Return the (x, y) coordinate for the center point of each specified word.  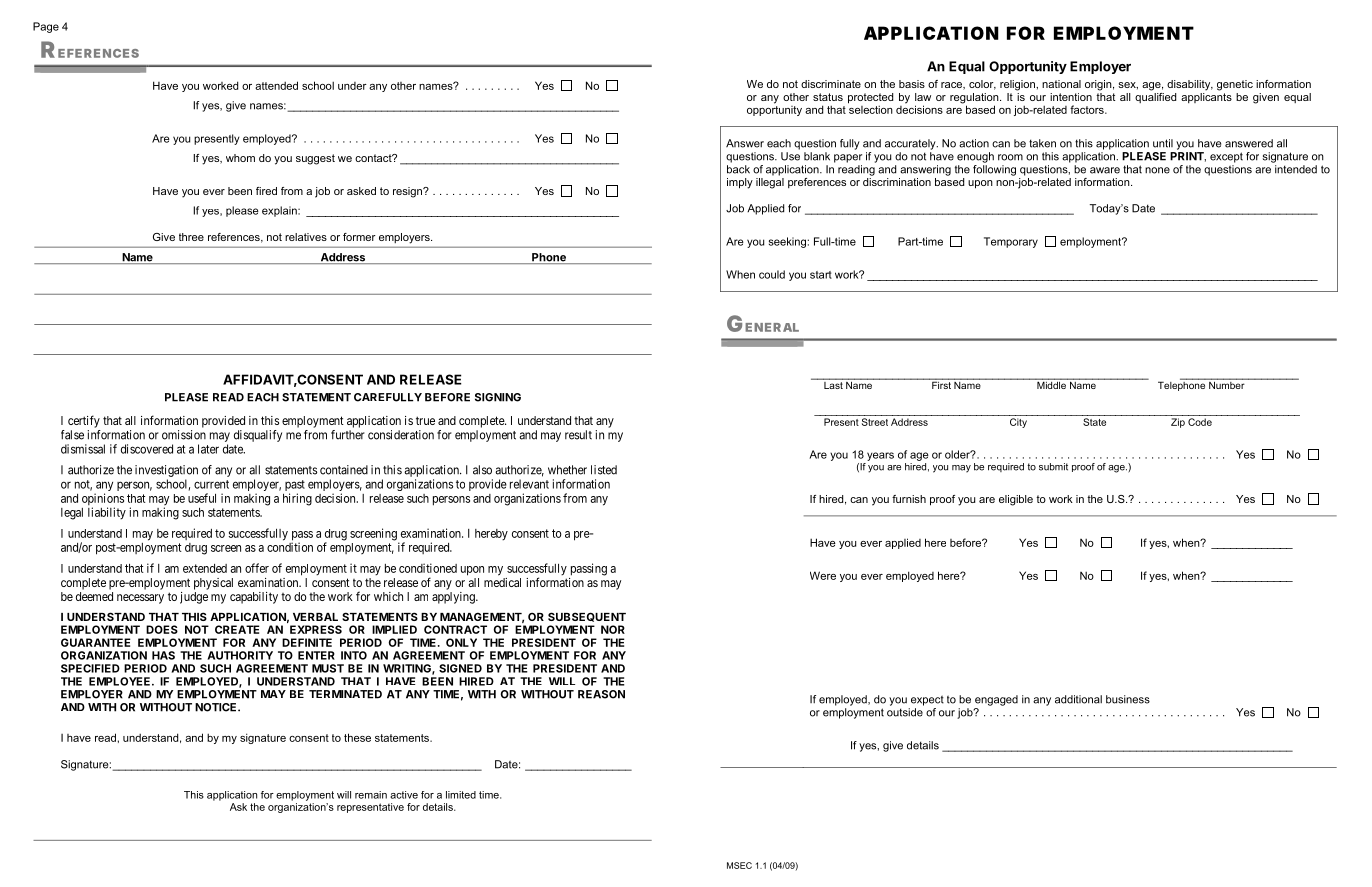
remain (371, 795)
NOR (613, 629)
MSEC (739, 865)
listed (604, 470)
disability (1190, 85)
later (208, 449)
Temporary (1011, 242)
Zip (1178, 423)
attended (276, 85)
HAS (163, 655)
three (191, 237)
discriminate (831, 84)
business (1128, 699)
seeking (787, 242)
